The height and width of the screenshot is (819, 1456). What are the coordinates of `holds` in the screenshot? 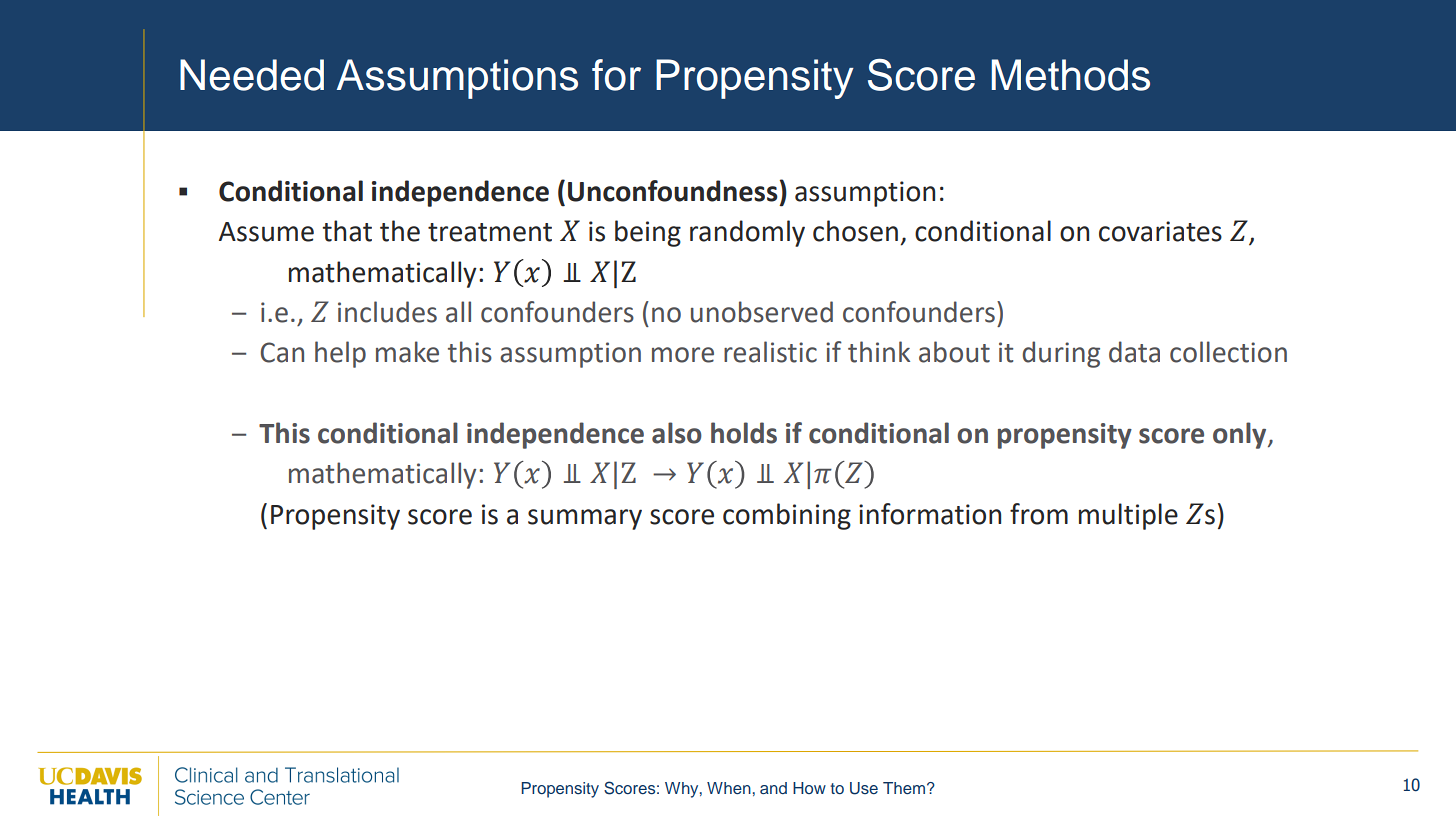 It's located at (744, 433).
